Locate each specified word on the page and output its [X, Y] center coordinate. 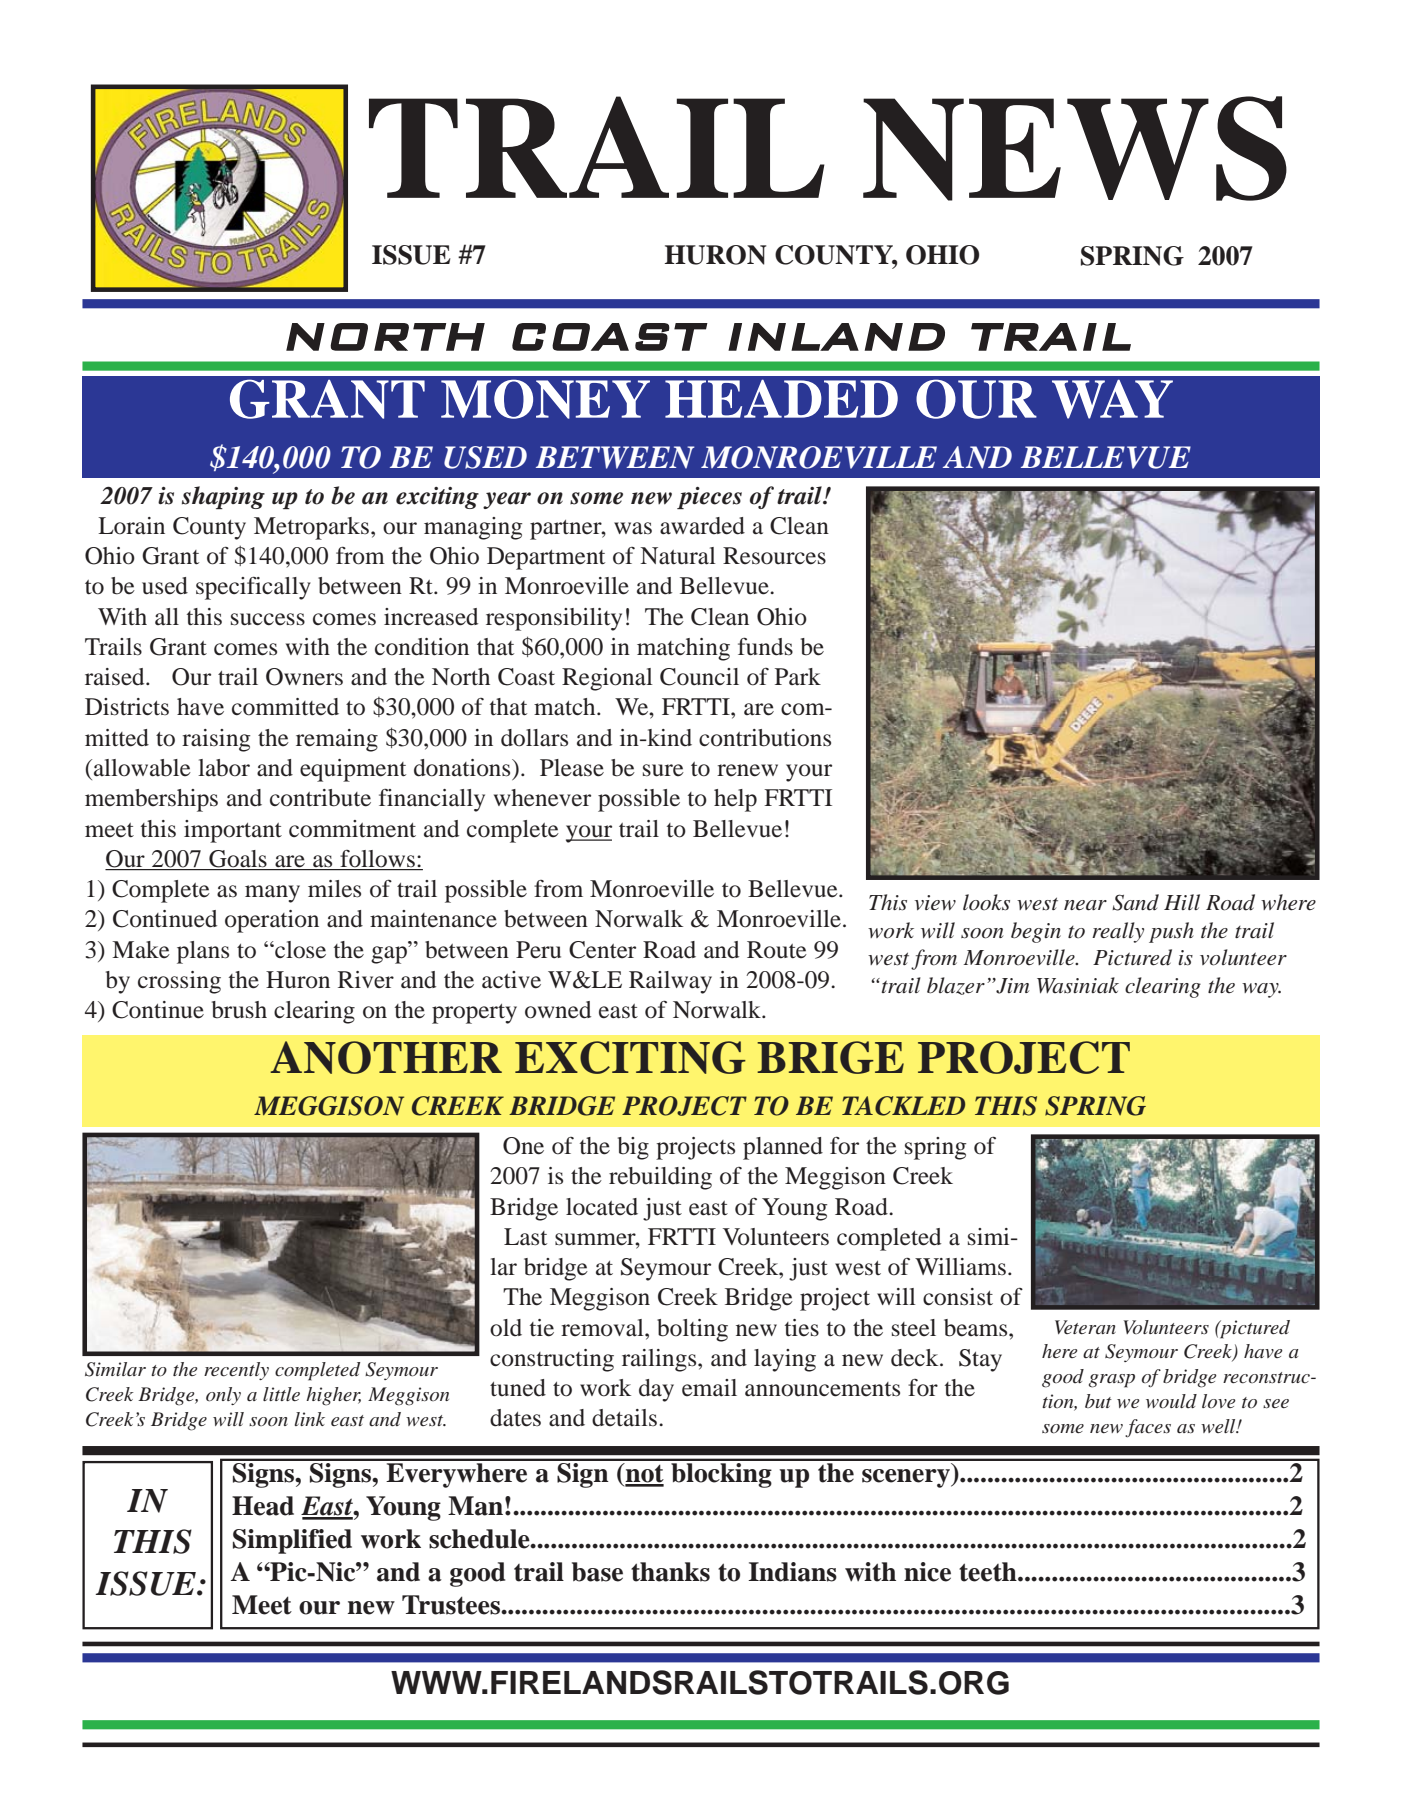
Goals [238, 860]
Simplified [292, 1541]
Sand [1135, 902]
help [735, 800]
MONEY [545, 399]
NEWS [1075, 148]
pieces [709, 498]
